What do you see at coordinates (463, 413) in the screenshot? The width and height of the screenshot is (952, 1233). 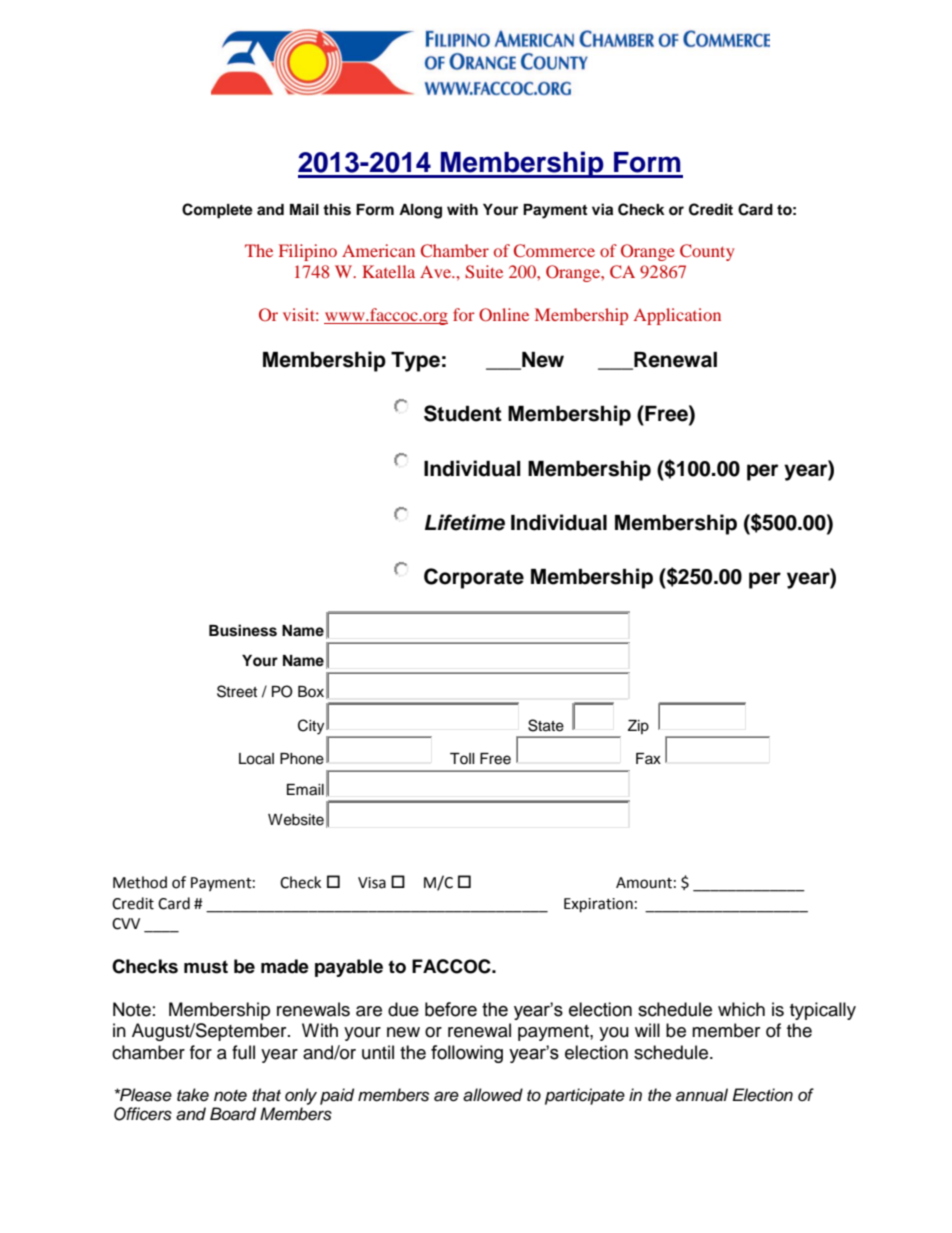 I see `Student` at bounding box center [463, 413].
